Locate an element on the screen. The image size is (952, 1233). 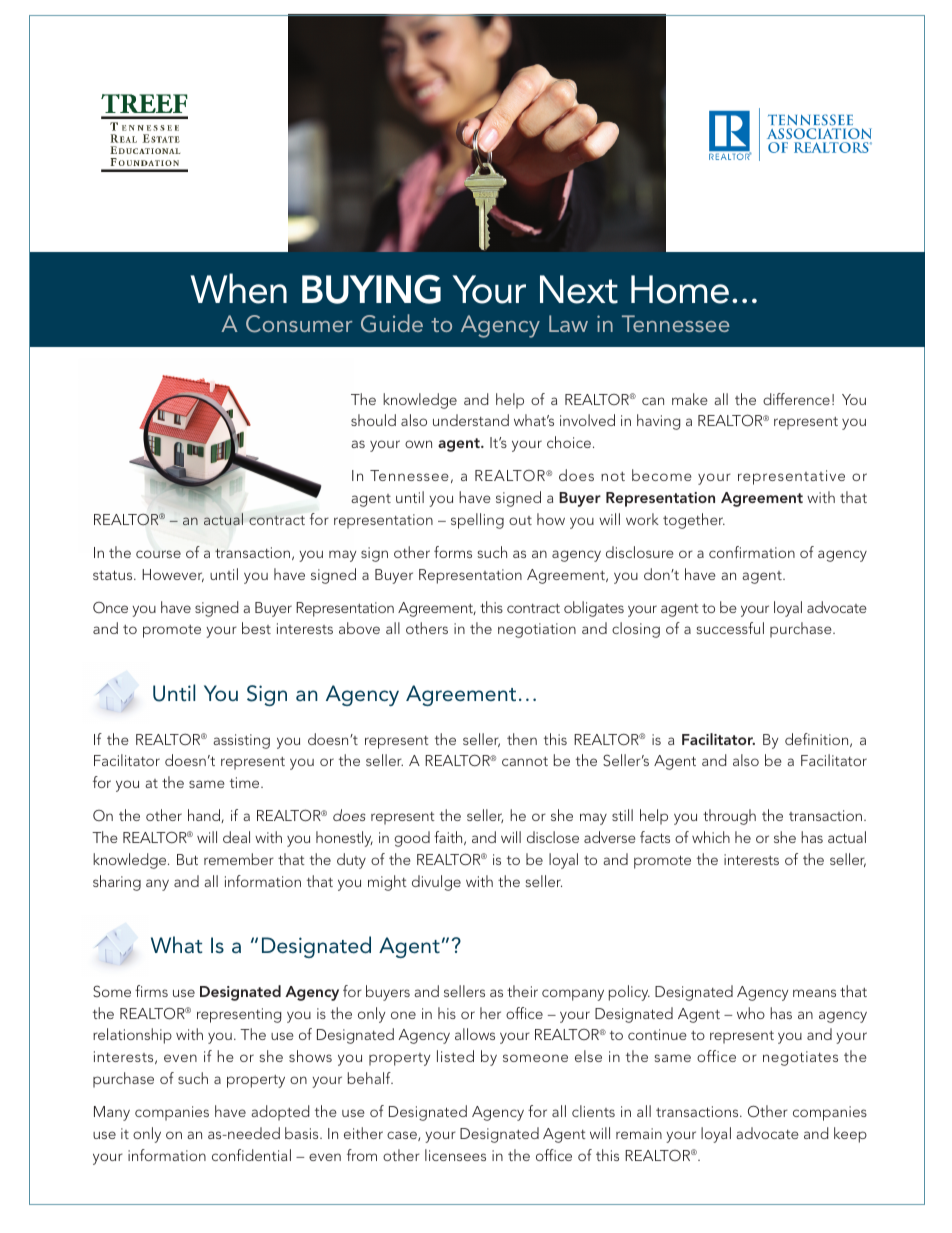
negotiation is located at coordinates (537, 630).
